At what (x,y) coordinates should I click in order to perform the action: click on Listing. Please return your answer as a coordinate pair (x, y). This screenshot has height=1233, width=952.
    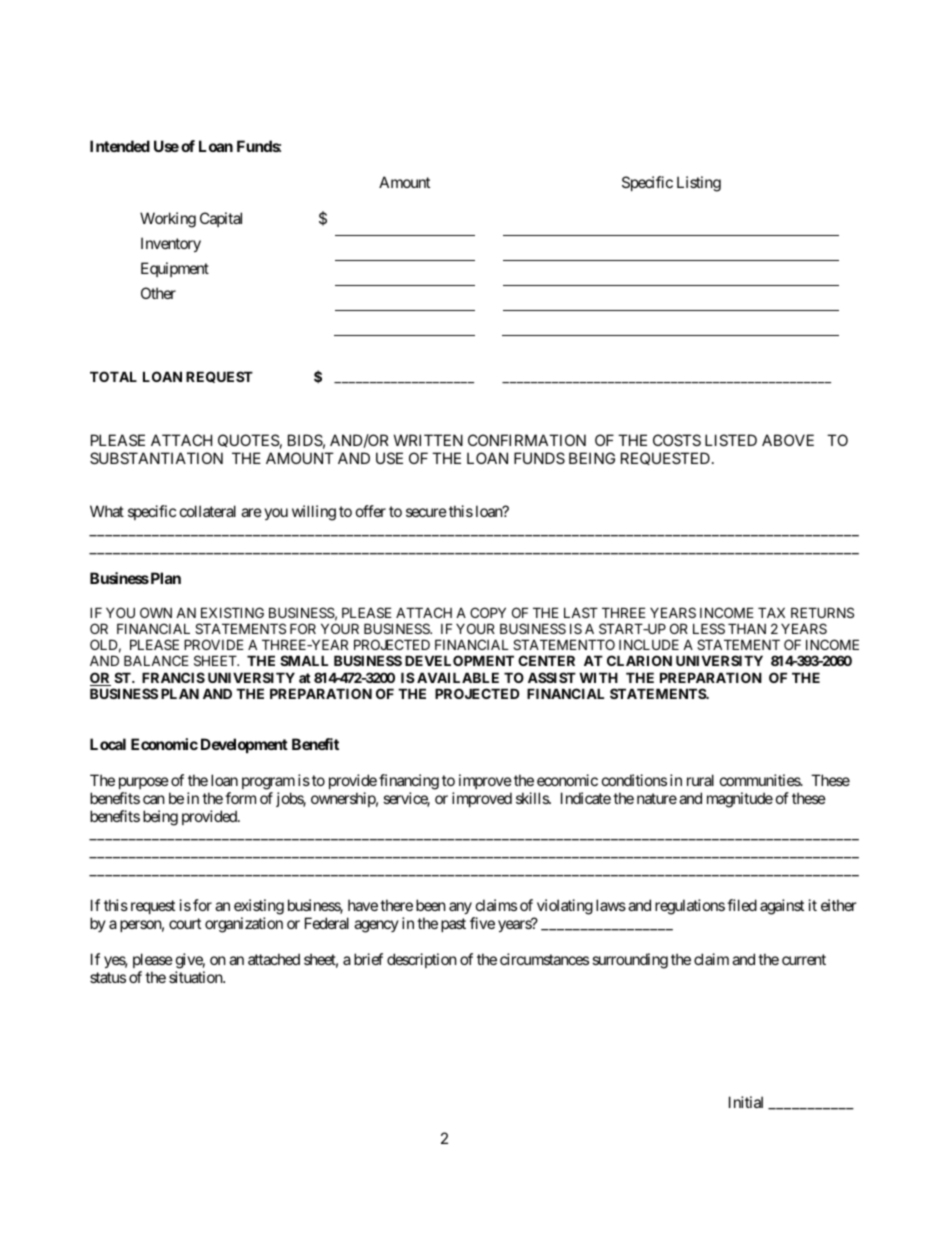
    Looking at the image, I should click on (699, 184).
